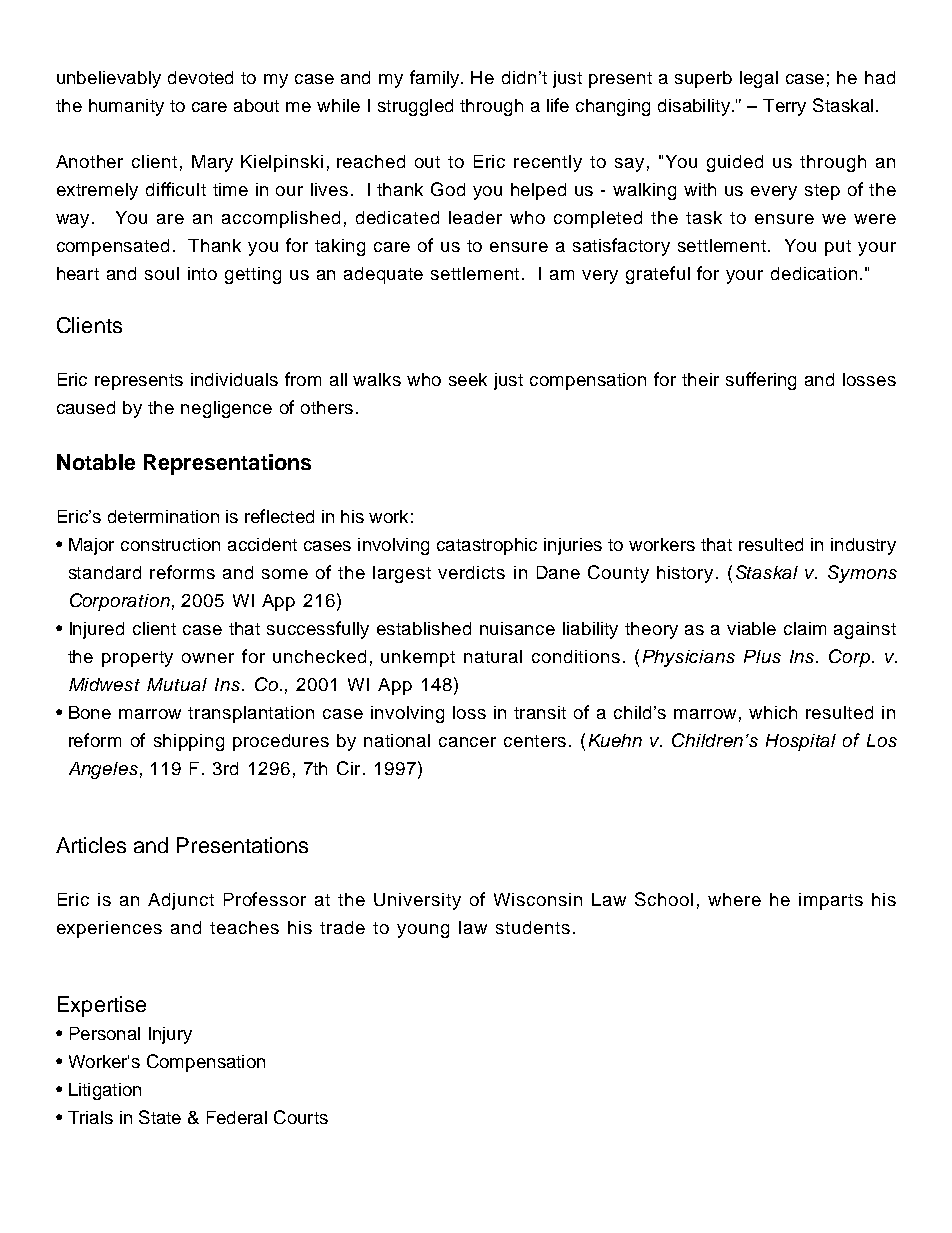 This image has width=952, height=1233. What do you see at coordinates (468, 379) in the image?
I see `seek` at bounding box center [468, 379].
